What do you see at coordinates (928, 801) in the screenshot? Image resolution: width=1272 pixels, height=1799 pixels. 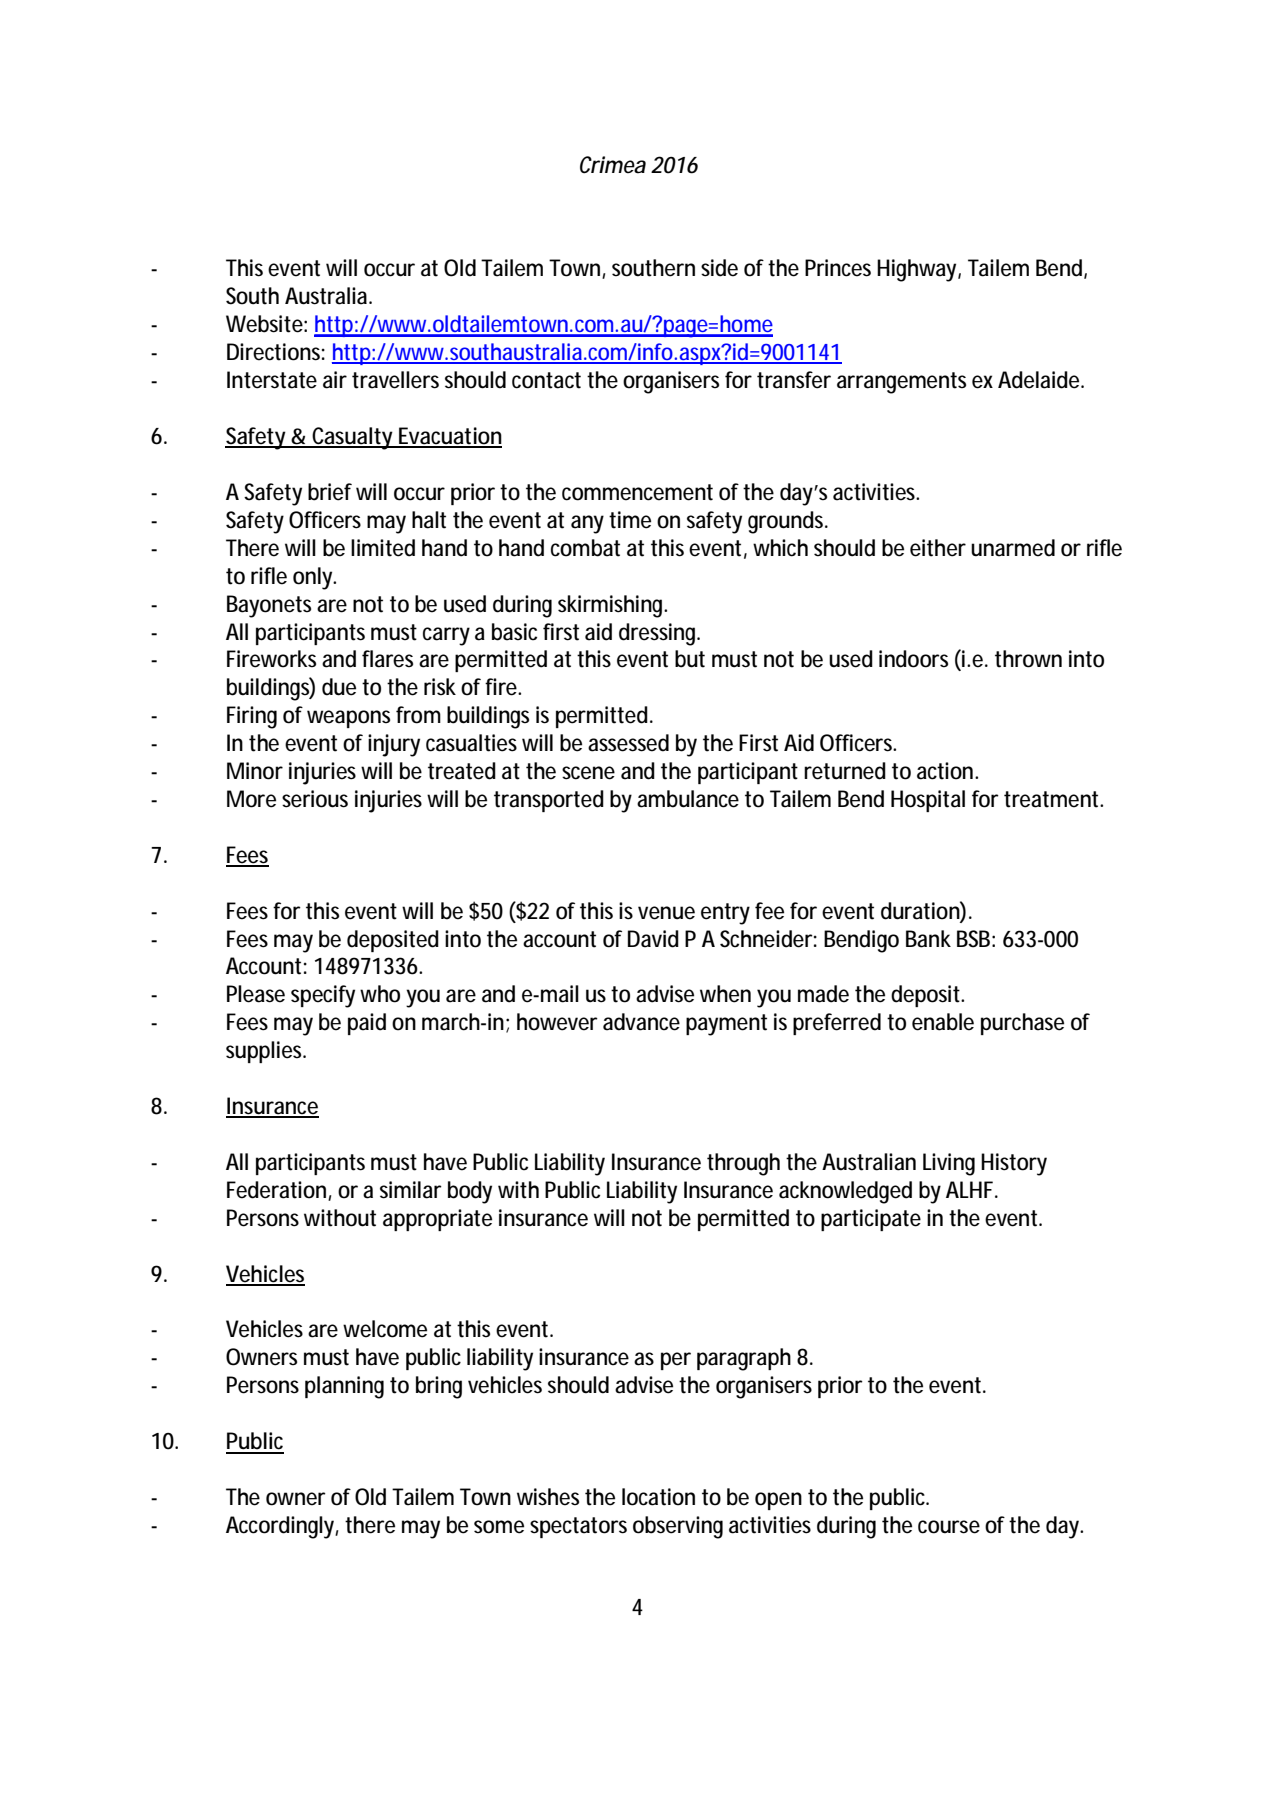 I see `Hospital` at bounding box center [928, 801].
